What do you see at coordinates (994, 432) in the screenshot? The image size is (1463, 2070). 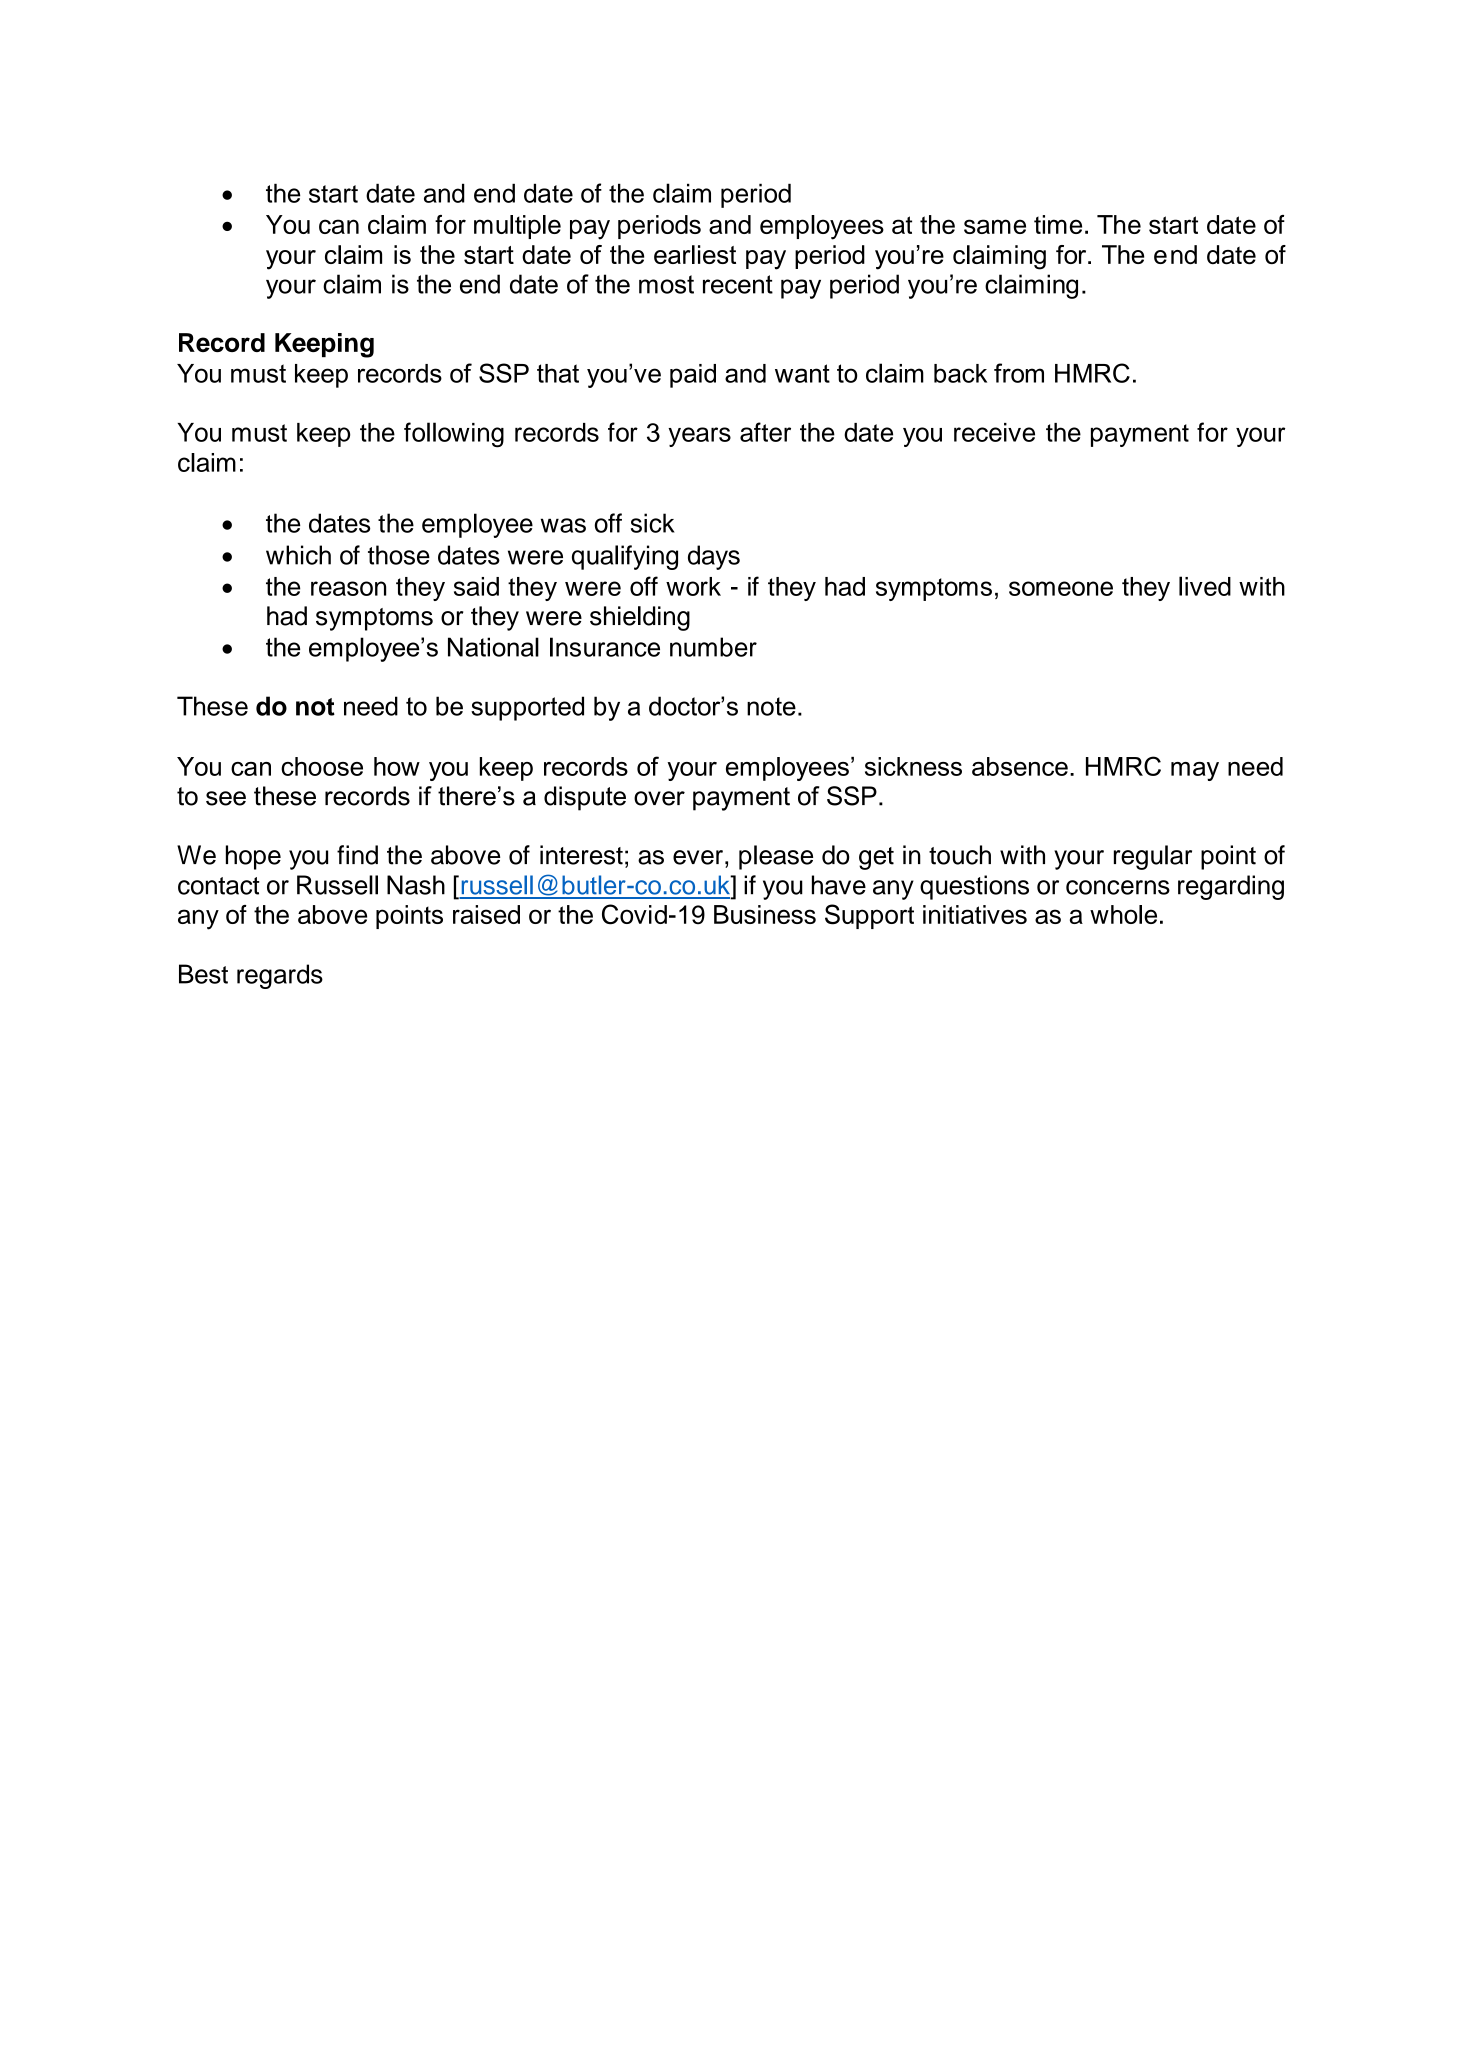 I see `receive` at bounding box center [994, 432].
